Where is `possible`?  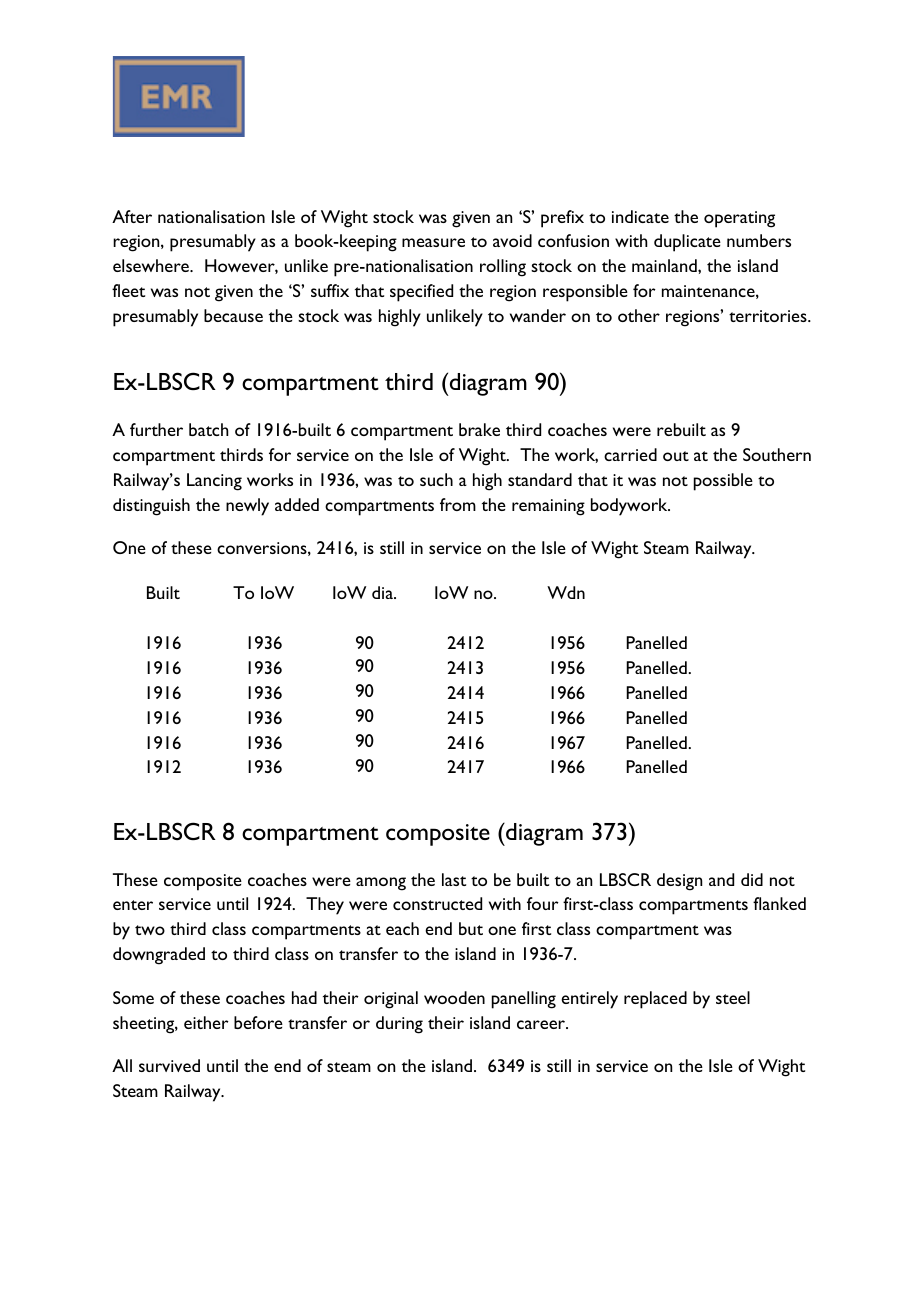 possible is located at coordinates (723, 482).
